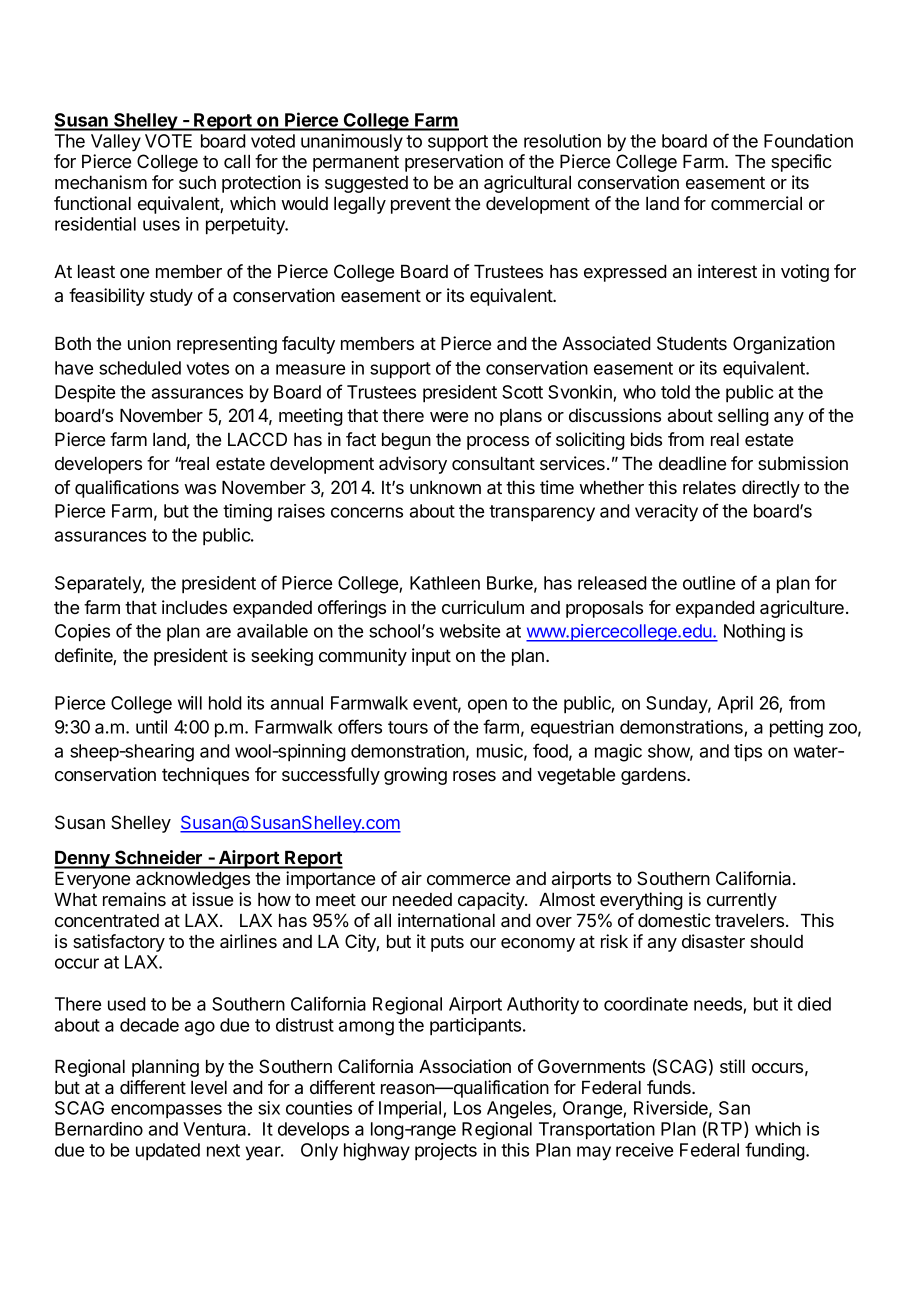 Image resolution: width=924 pixels, height=1308 pixels. What do you see at coordinates (166, 1111) in the page?
I see `encompasses` at bounding box center [166, 1111].
